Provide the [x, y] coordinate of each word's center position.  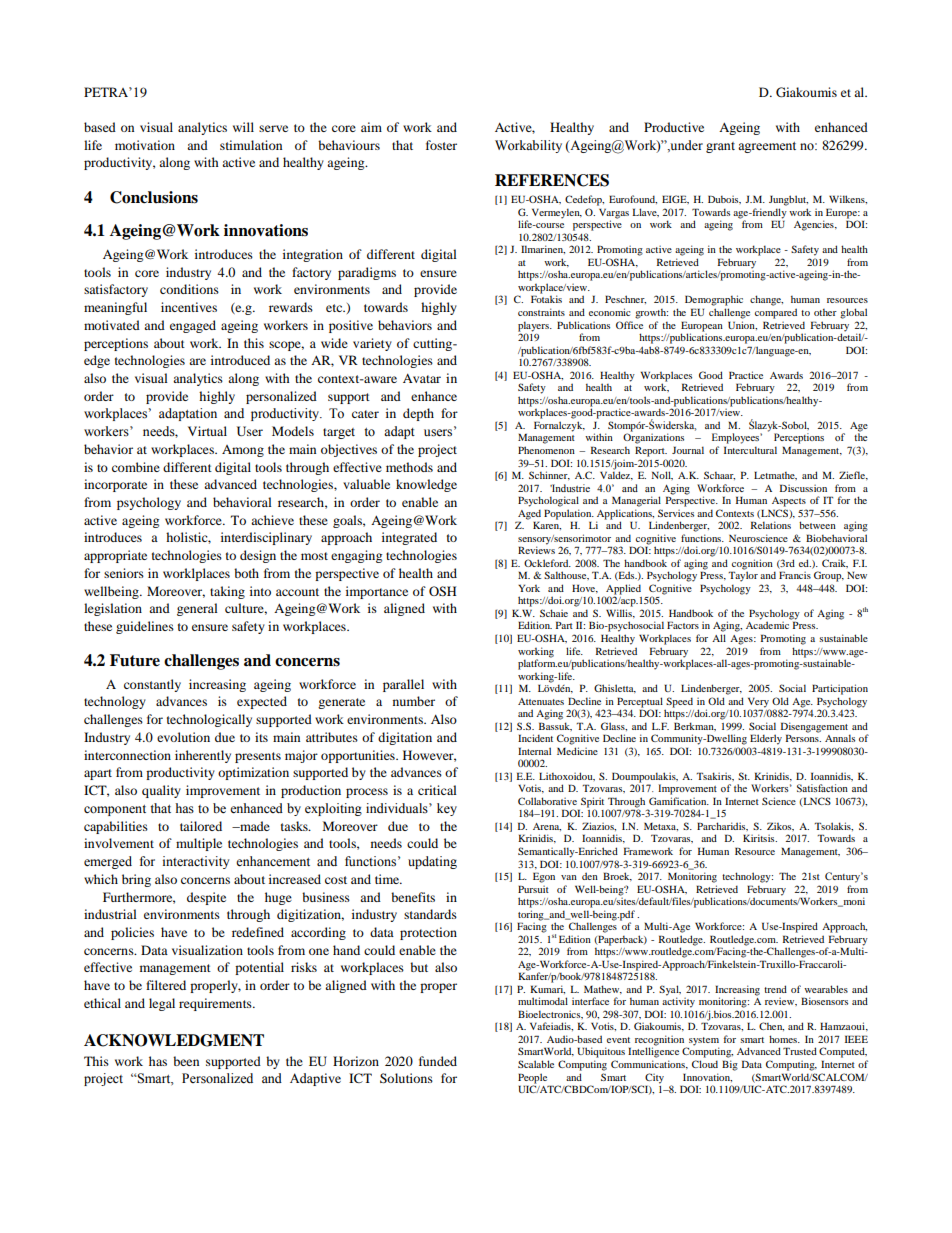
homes [784, 1039]
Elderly [766, 739]
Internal [534, 751]
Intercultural [750, 450]
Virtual [207, 431]
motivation [145, 145]
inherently [203, 756]
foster [441, 145]
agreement [767, 147]
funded [438, 1061]
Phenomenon [546, 450]
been [186, 1061]
